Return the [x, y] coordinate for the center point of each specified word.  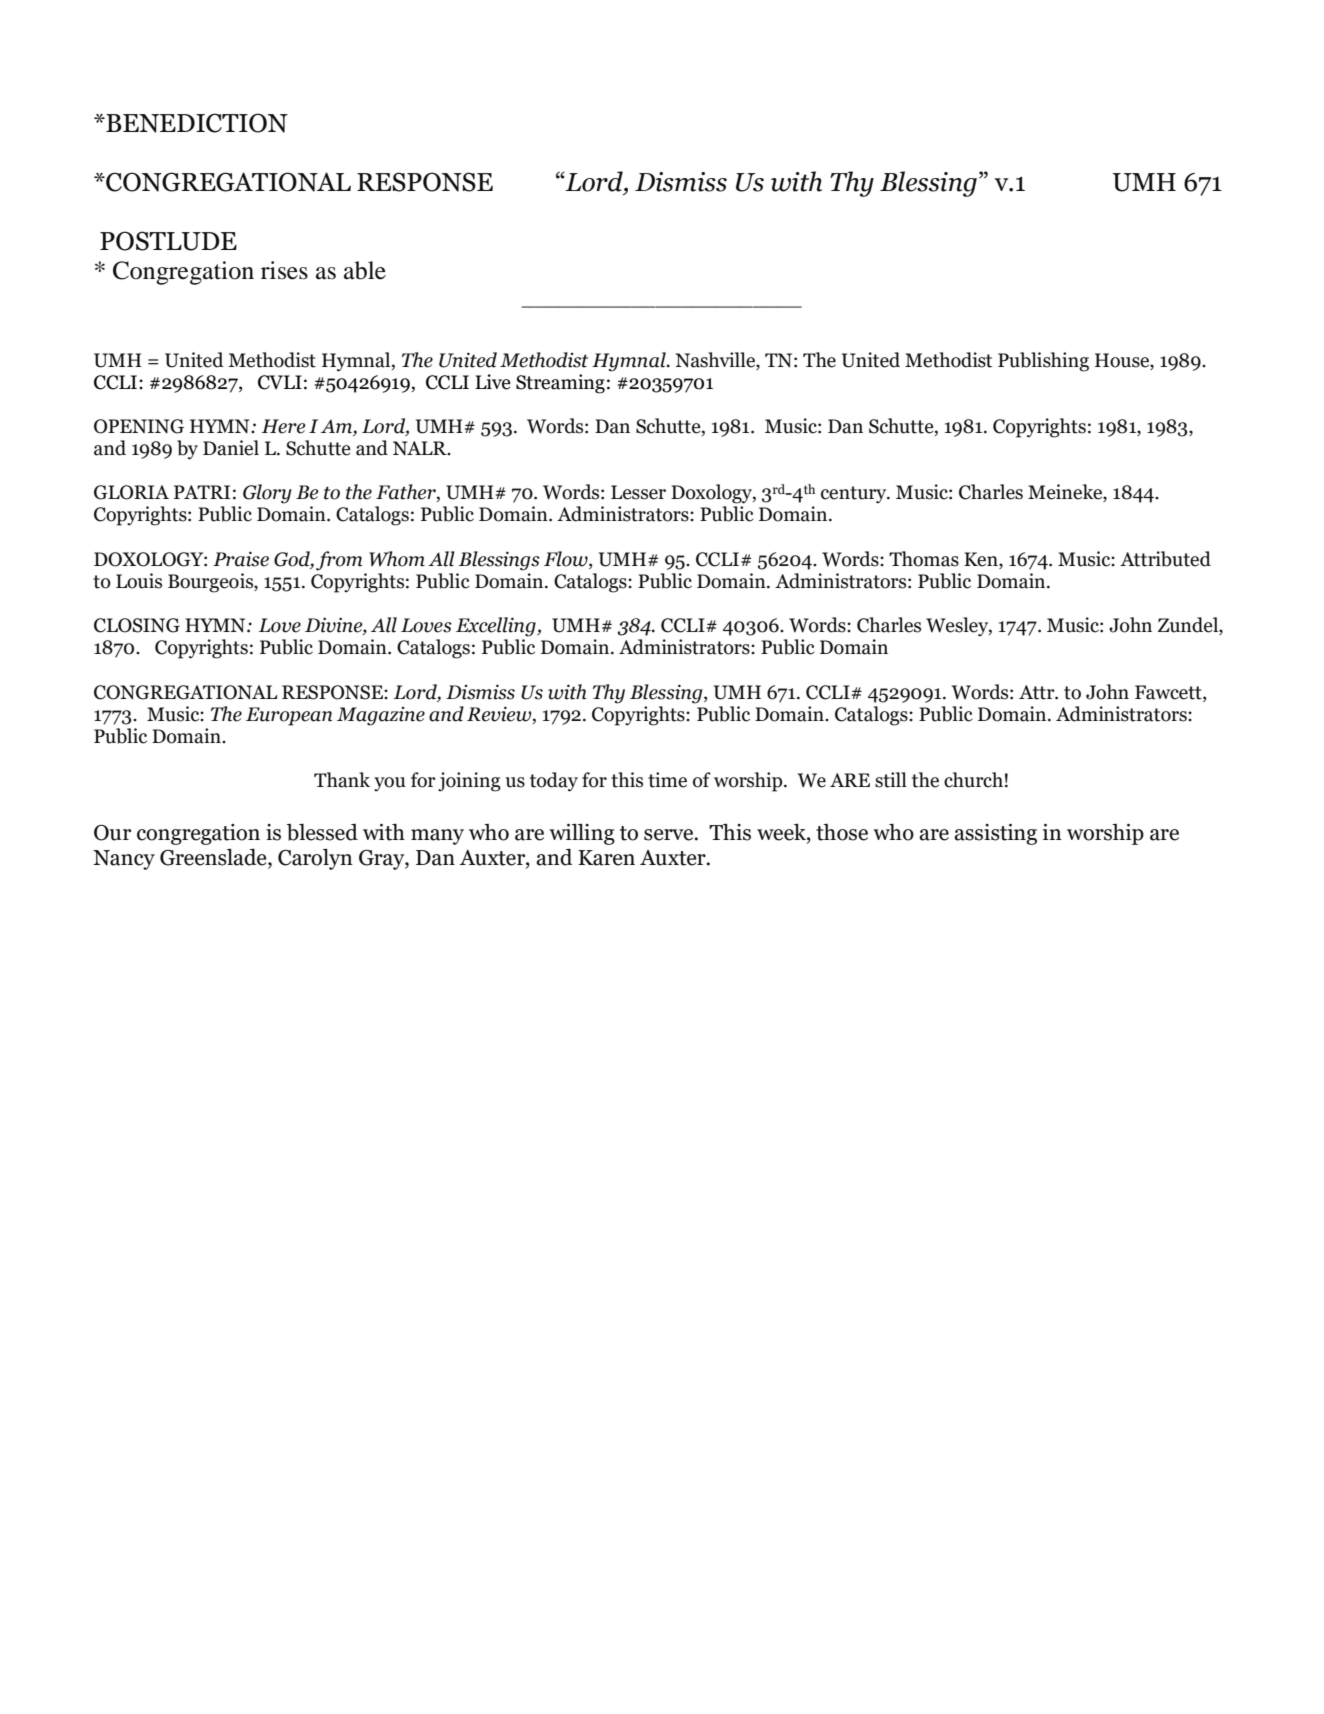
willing [582, 834]
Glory [267, 494]
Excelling [497, 627]
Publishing [1043, 362]
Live [493, 382]
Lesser [638, 492]
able [365, 270]
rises [284, 270]
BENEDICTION [196, 123]
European [289, 716]
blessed [322, 832]
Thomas [924, 559]
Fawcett [1169, 692]
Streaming [560, 384]
